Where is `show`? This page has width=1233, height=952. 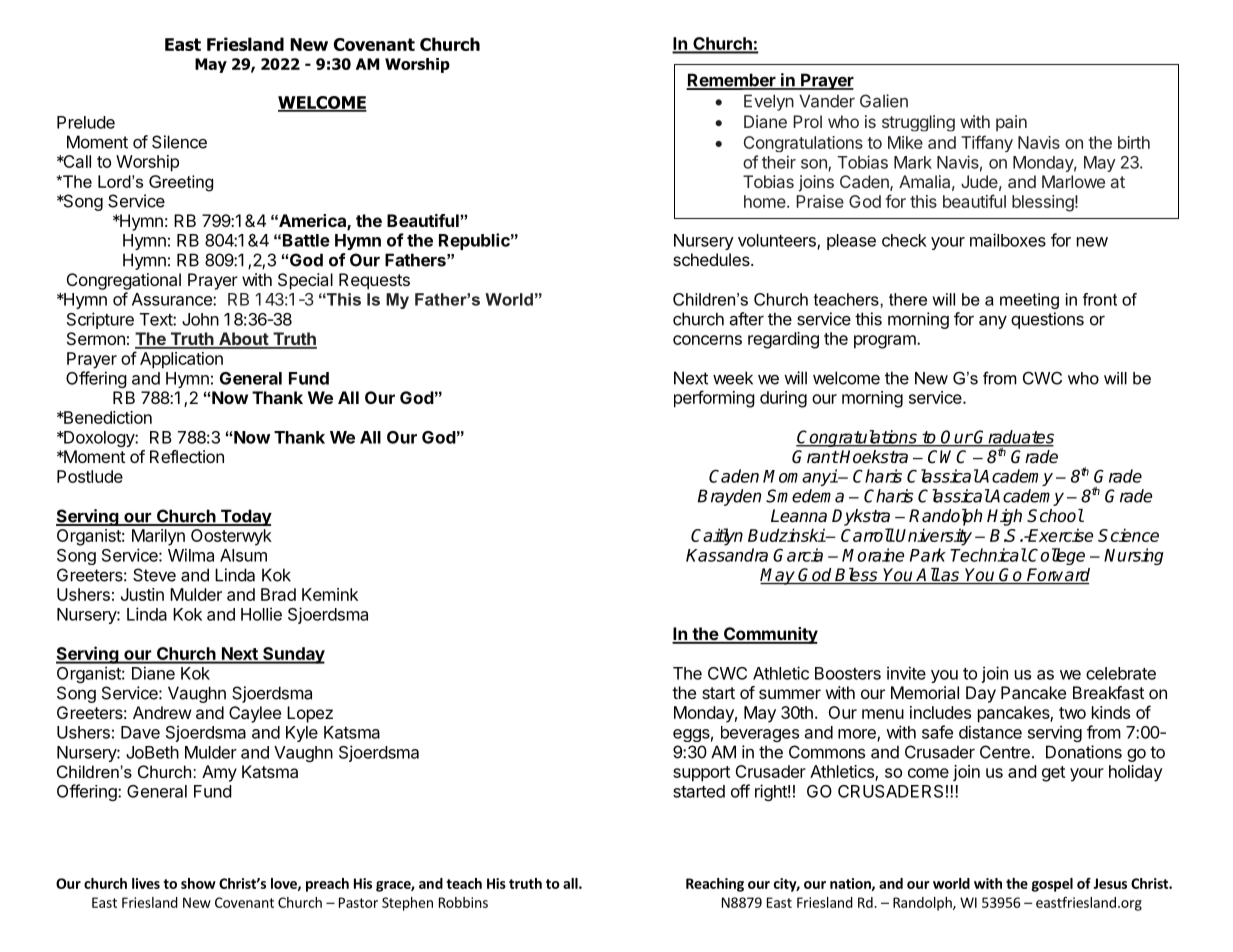 show is located at coordinates (198, 883).
